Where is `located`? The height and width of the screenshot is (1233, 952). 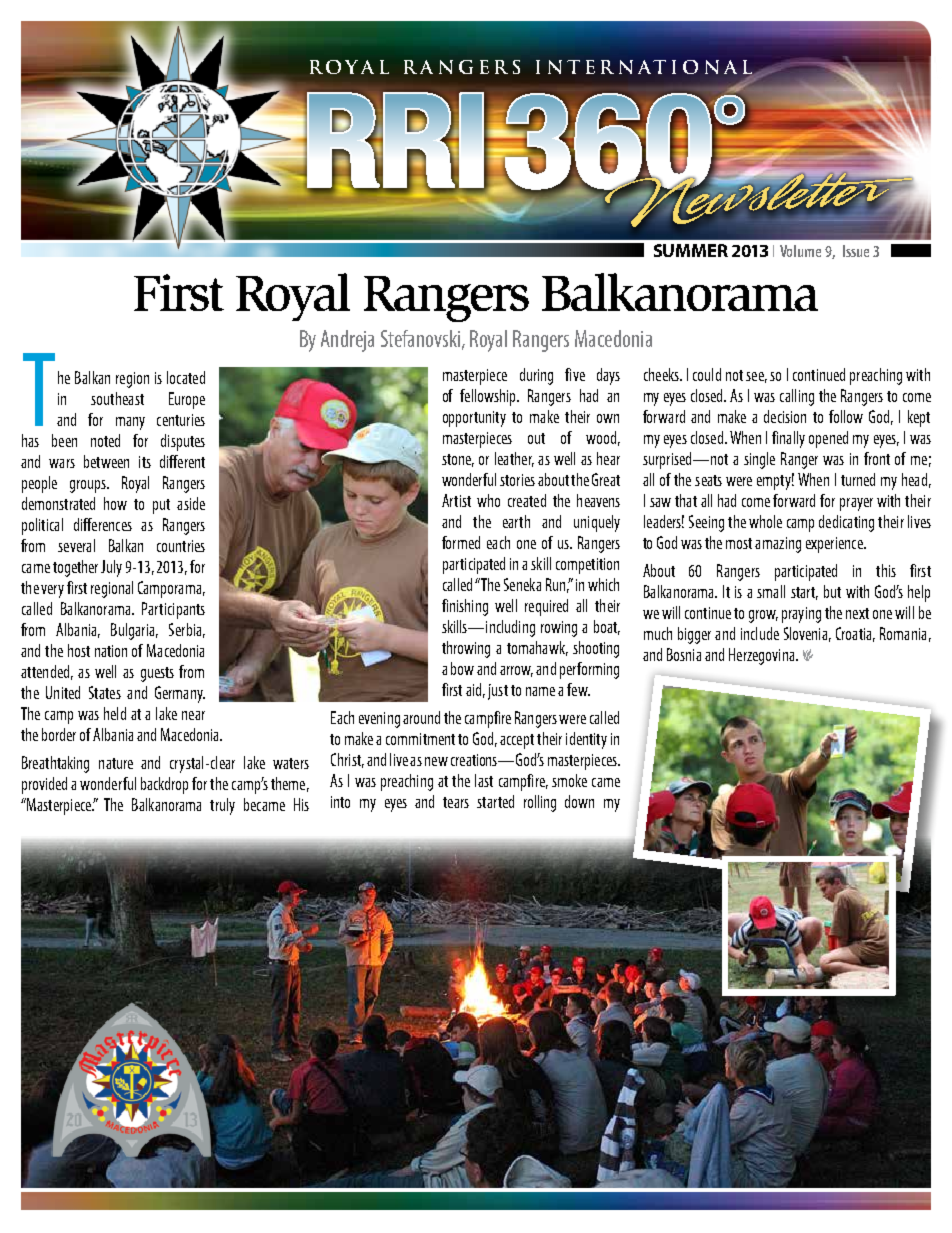 located is located at coordinates (186, 377).
